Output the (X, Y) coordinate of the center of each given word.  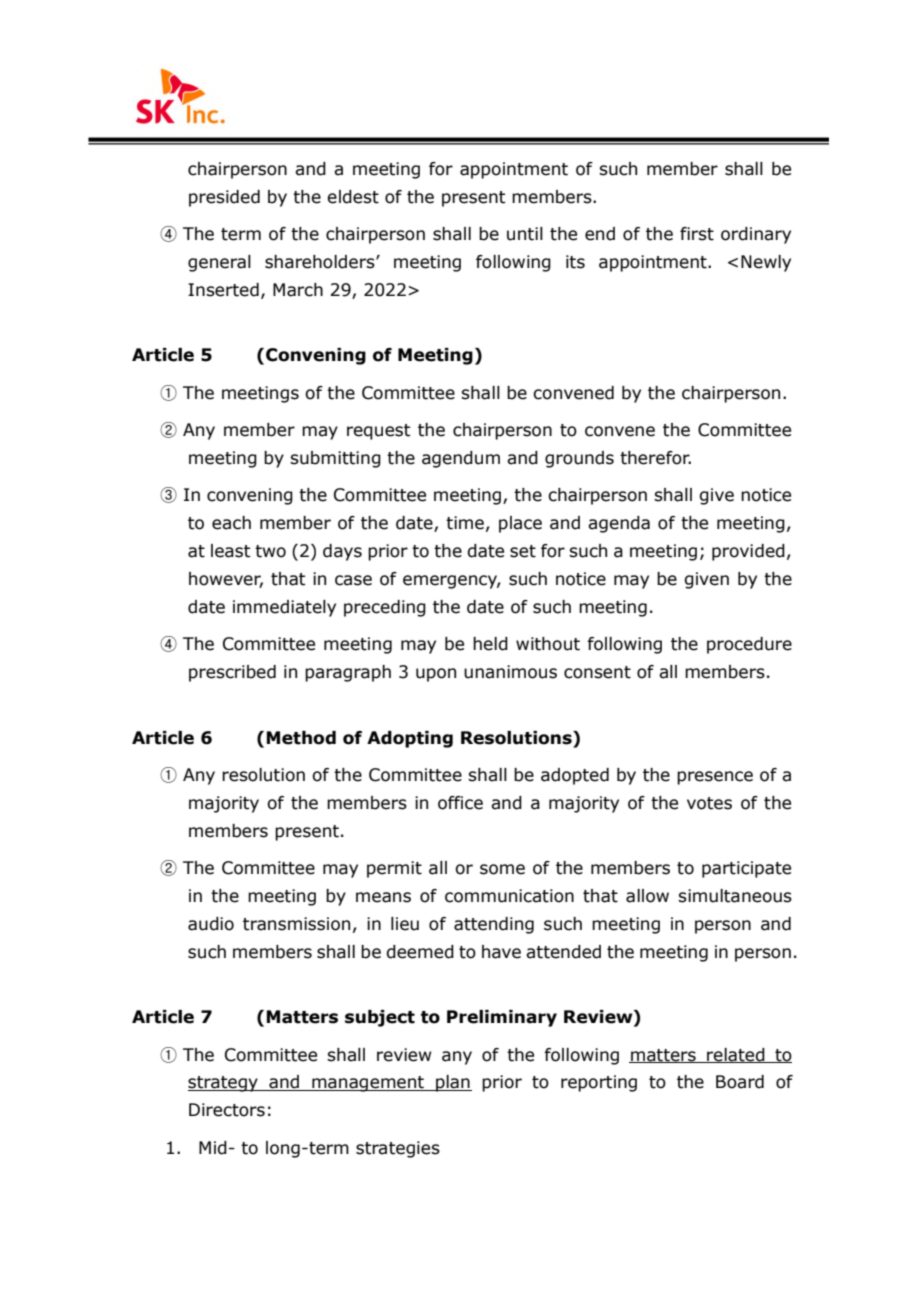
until (525, 234)
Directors (227, 1110)
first (697, 234)
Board (740, 1082)
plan (453, 1083)
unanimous (510, 672)
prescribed (232, 673)
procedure (749, 645)
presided (224, 198)
